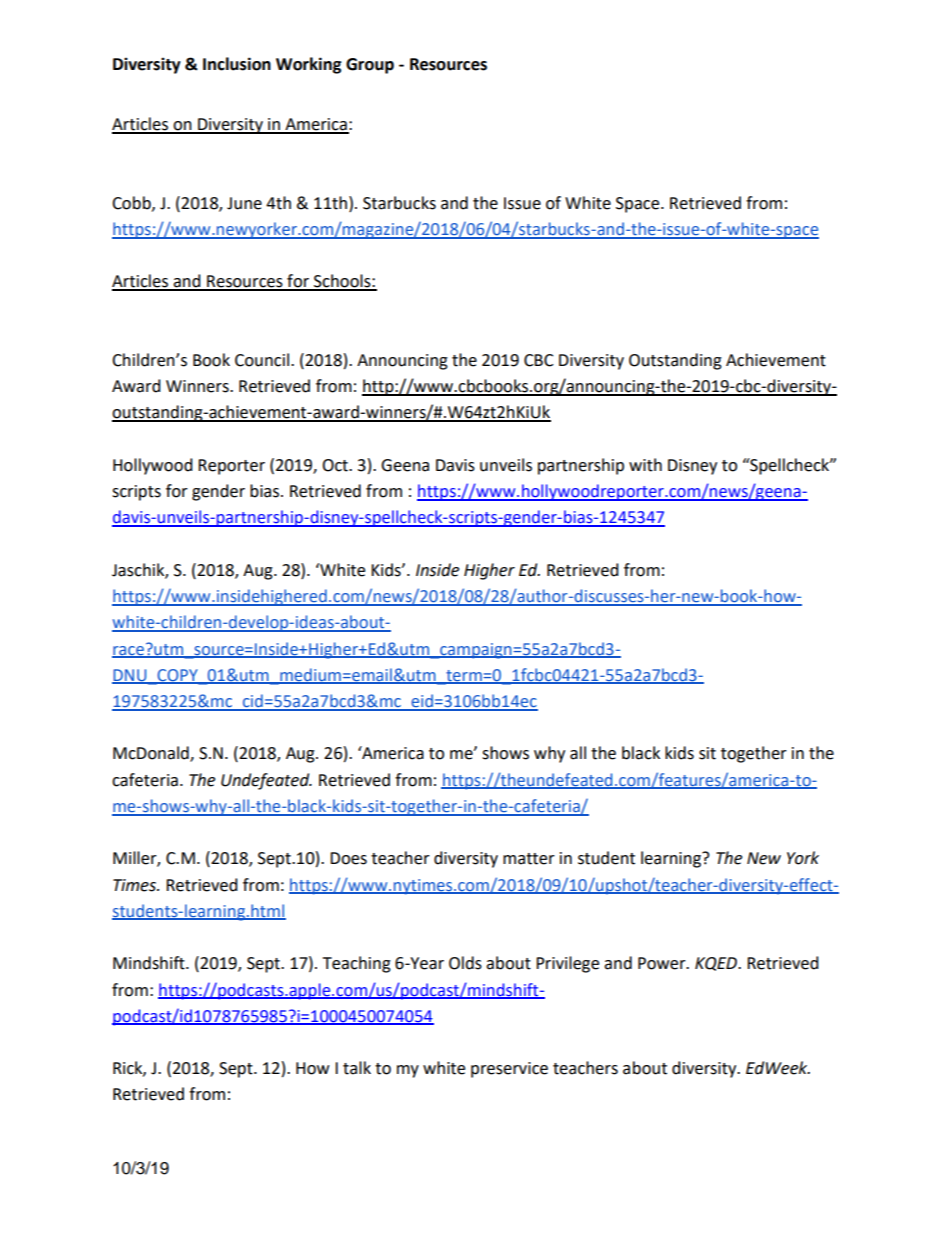 The width and height of the image is (952, 1233). What do you see at coordinates (348, 858) in the image?
I see `Does` at bounding box center [348, 858].
